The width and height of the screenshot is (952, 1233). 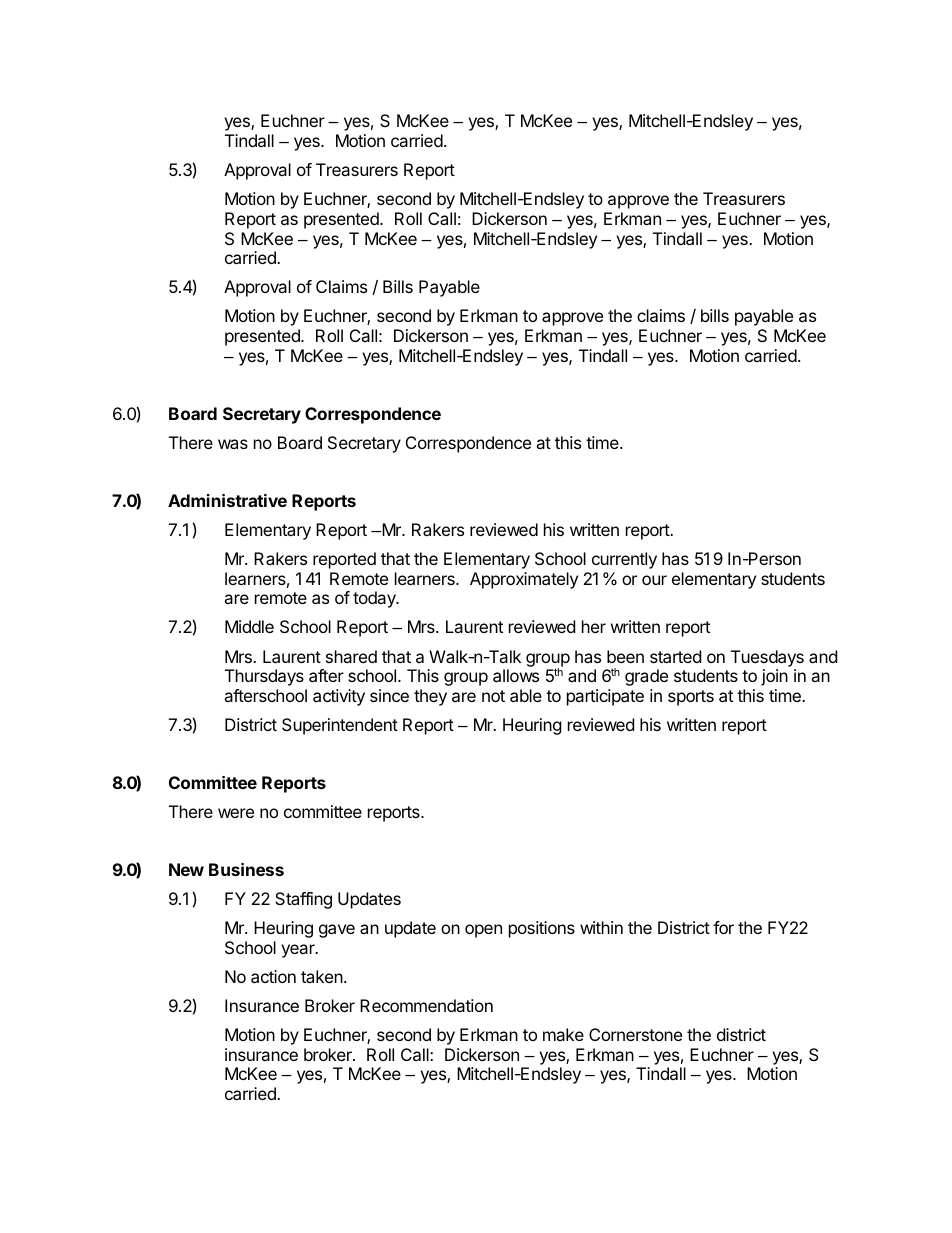 What do you see at coordinates (273, 976) in the screenshot?
I see `action` at bounding box center [273, 976].
